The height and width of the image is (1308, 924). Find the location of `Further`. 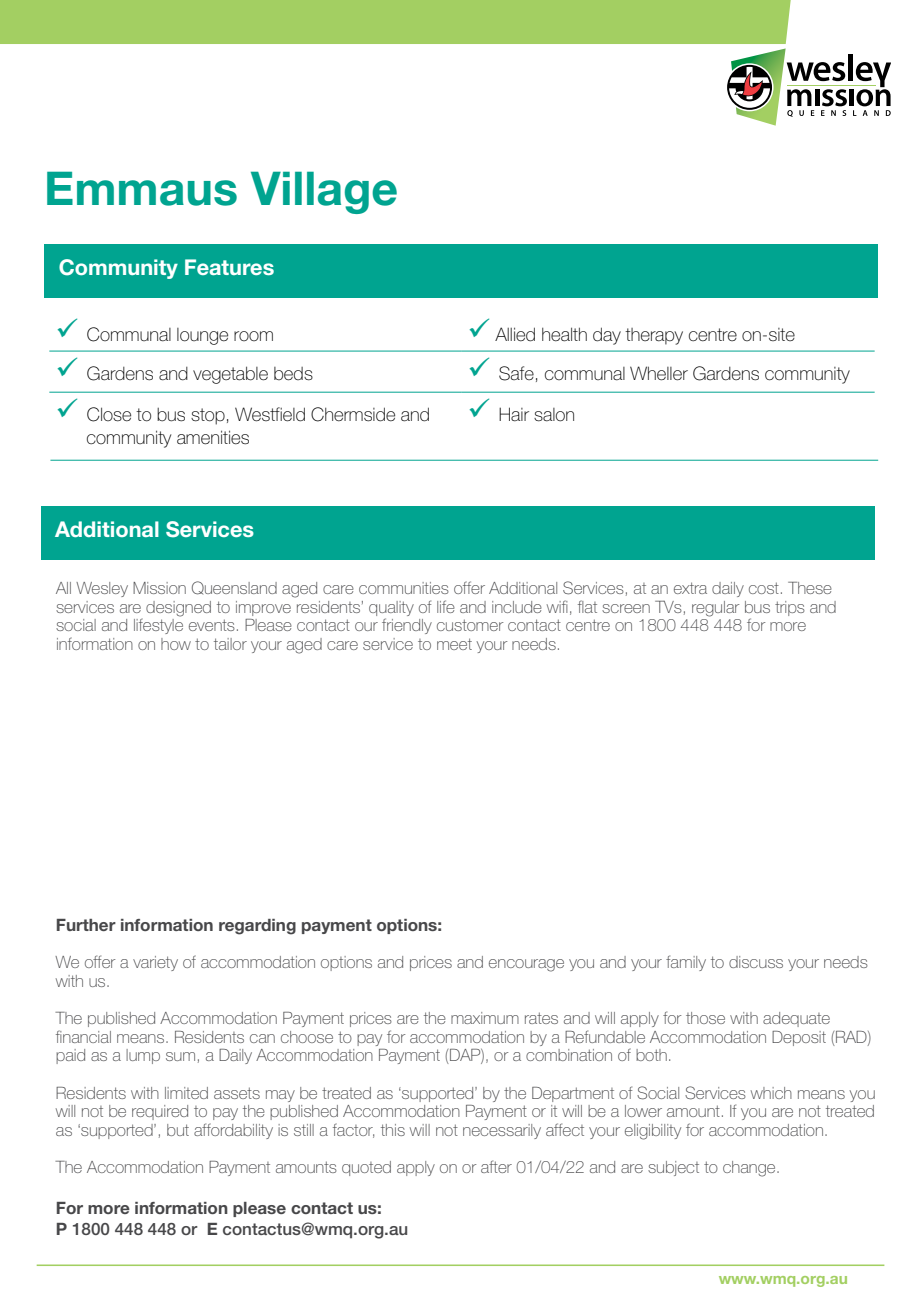

Further is located at coordinates (86, 925).
